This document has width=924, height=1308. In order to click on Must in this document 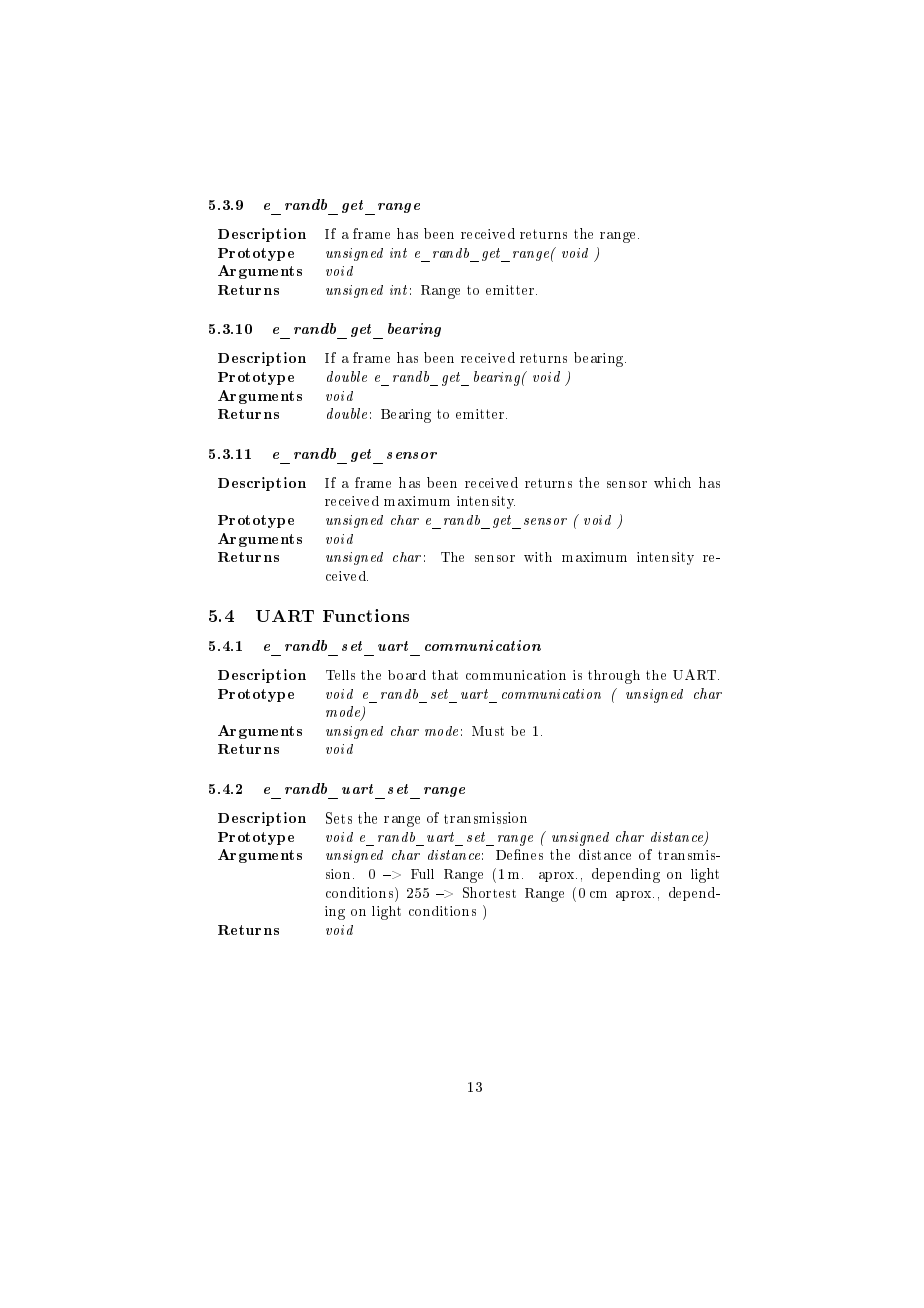, I will do `click(488, 731)`.
